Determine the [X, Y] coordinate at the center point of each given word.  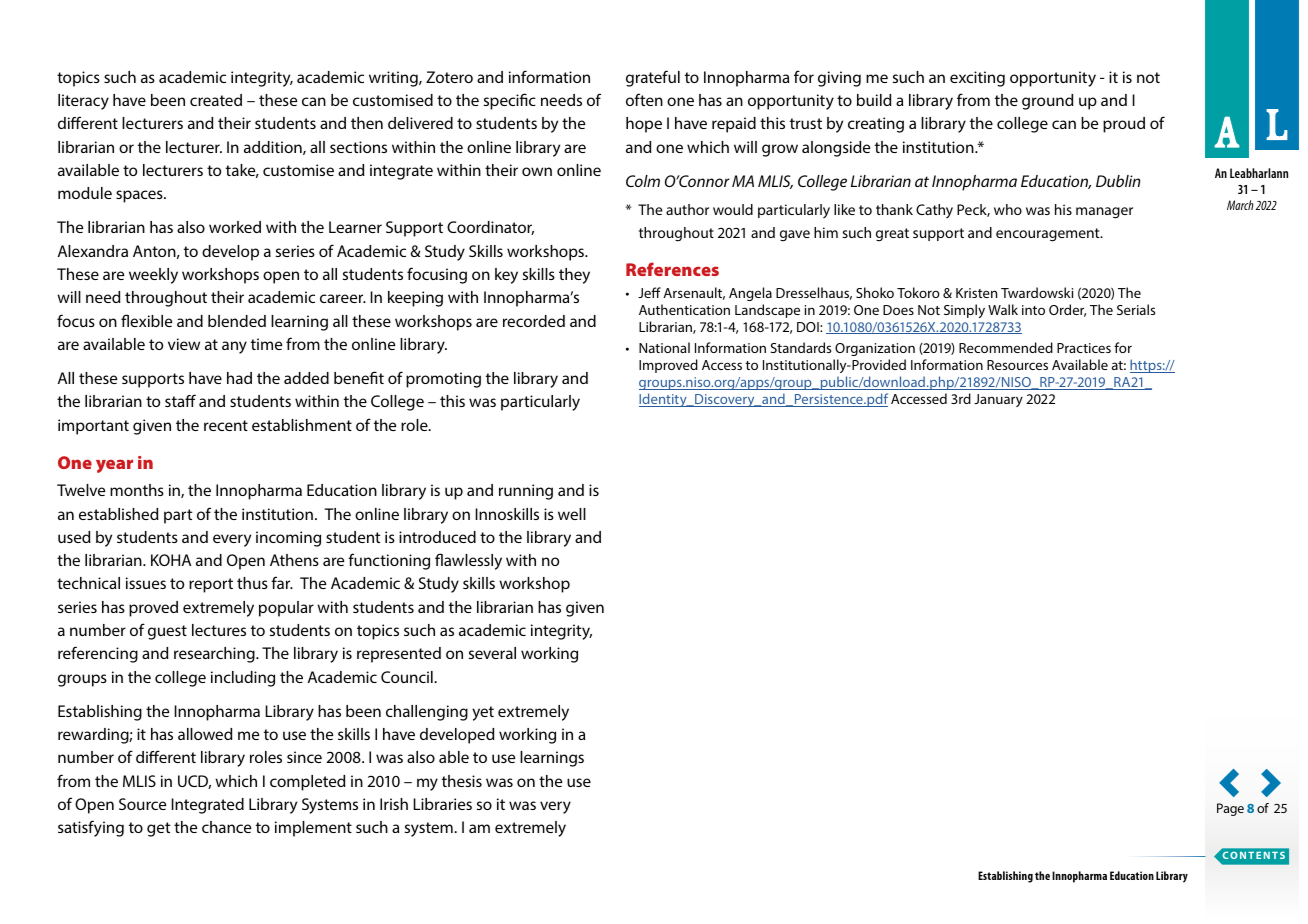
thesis [462, 781]
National [664, 347]
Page [1230, 809]
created [216, 100]
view [184, 344]
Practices [1084, 348]
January [998, 400]
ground [1048, 102]
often [644, 99]
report [211, 585]
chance [226, 827]
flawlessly [468, 561]
